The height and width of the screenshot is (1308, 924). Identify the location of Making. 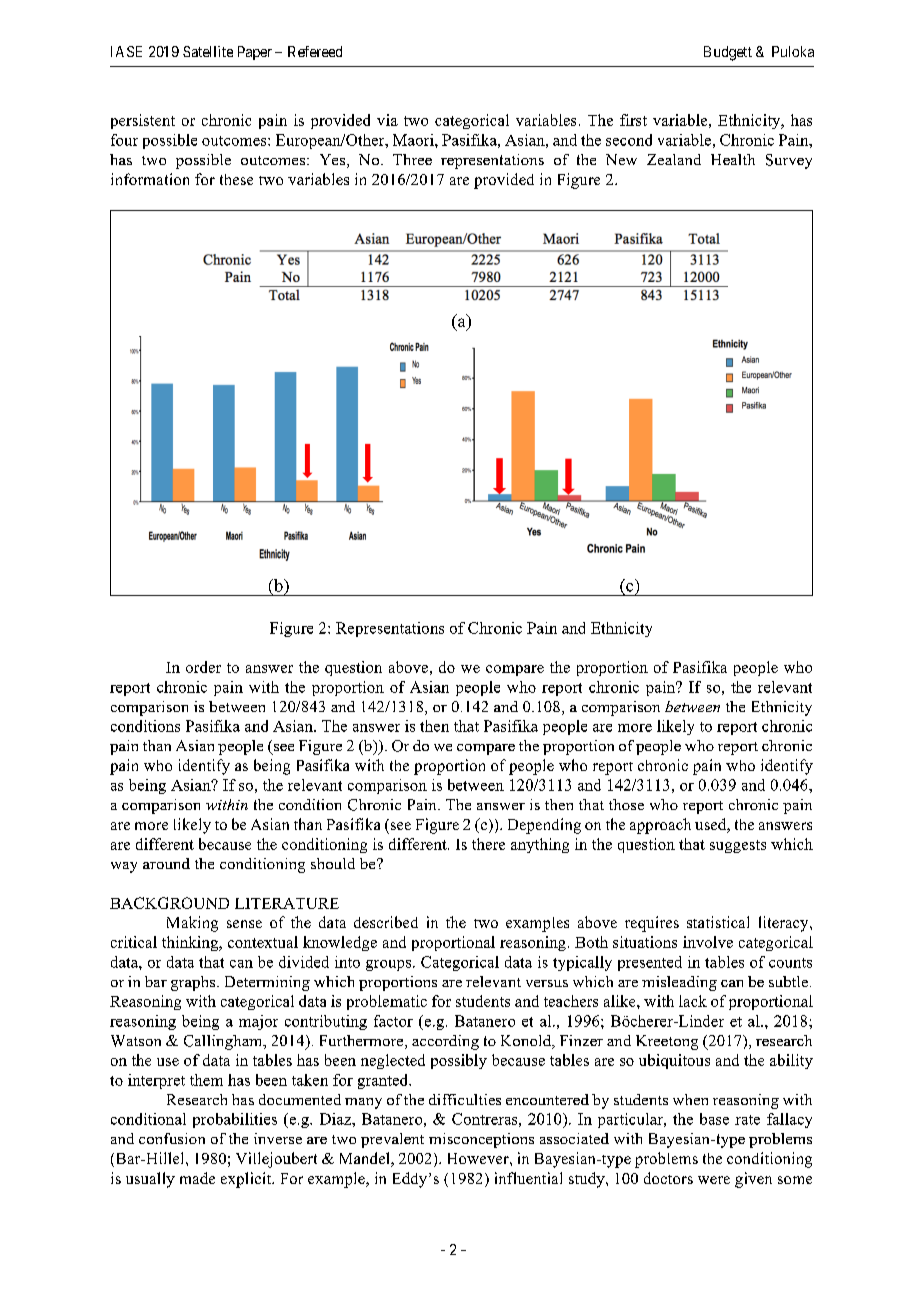
(192, 924).
